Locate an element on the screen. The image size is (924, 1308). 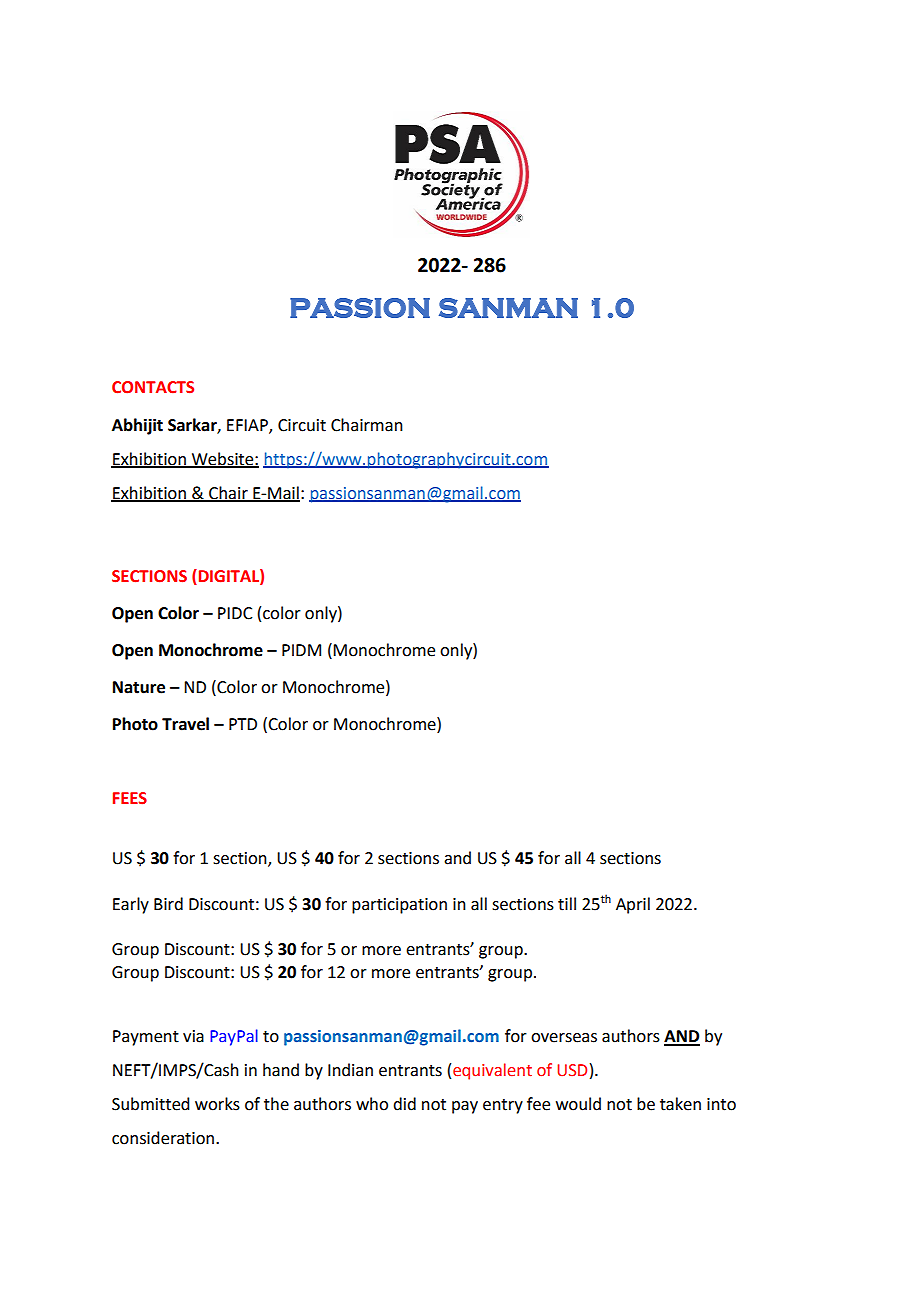
did is located at coordinates (404, 1104).
